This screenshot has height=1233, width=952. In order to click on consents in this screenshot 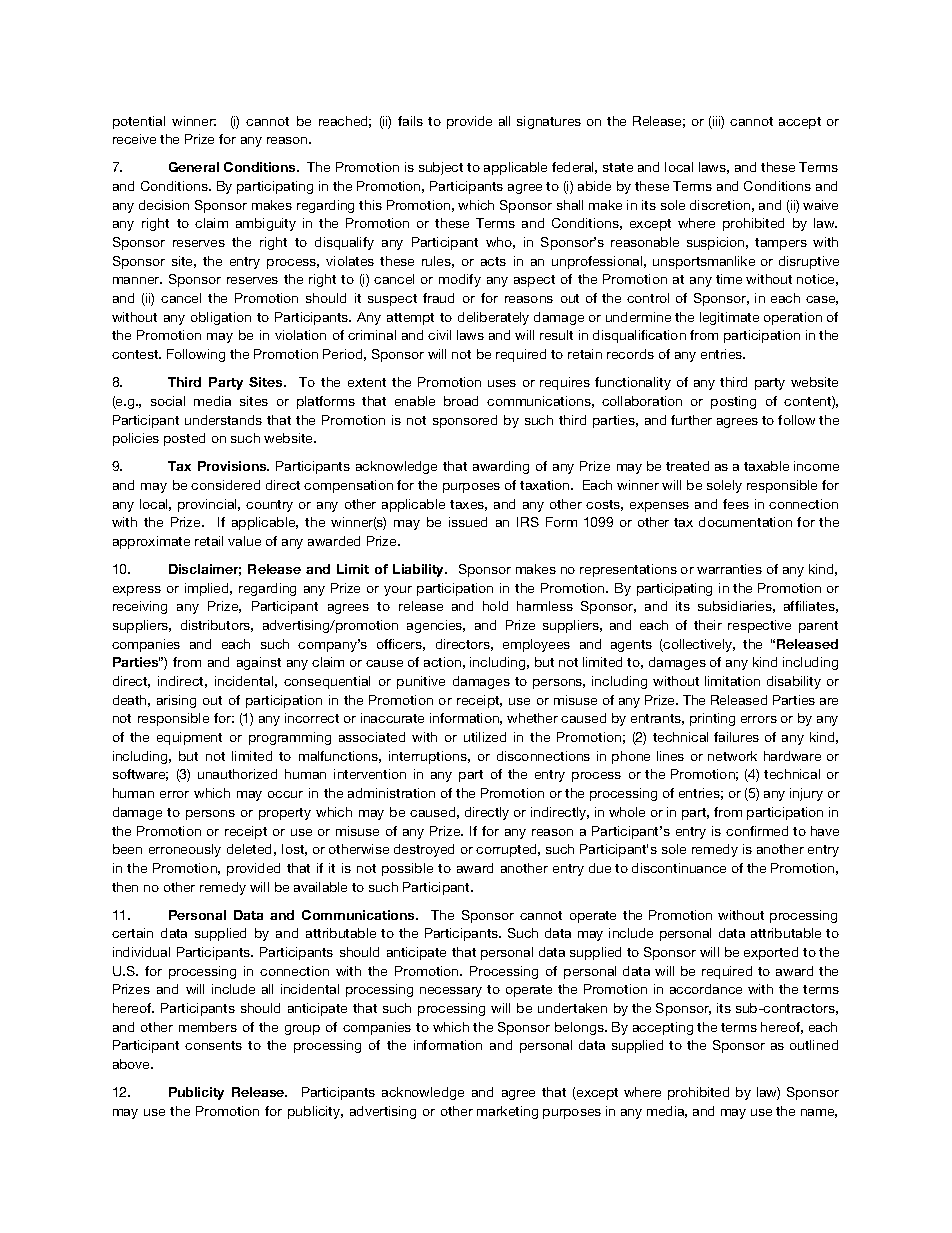, I will do `click(213, 1045)`.
